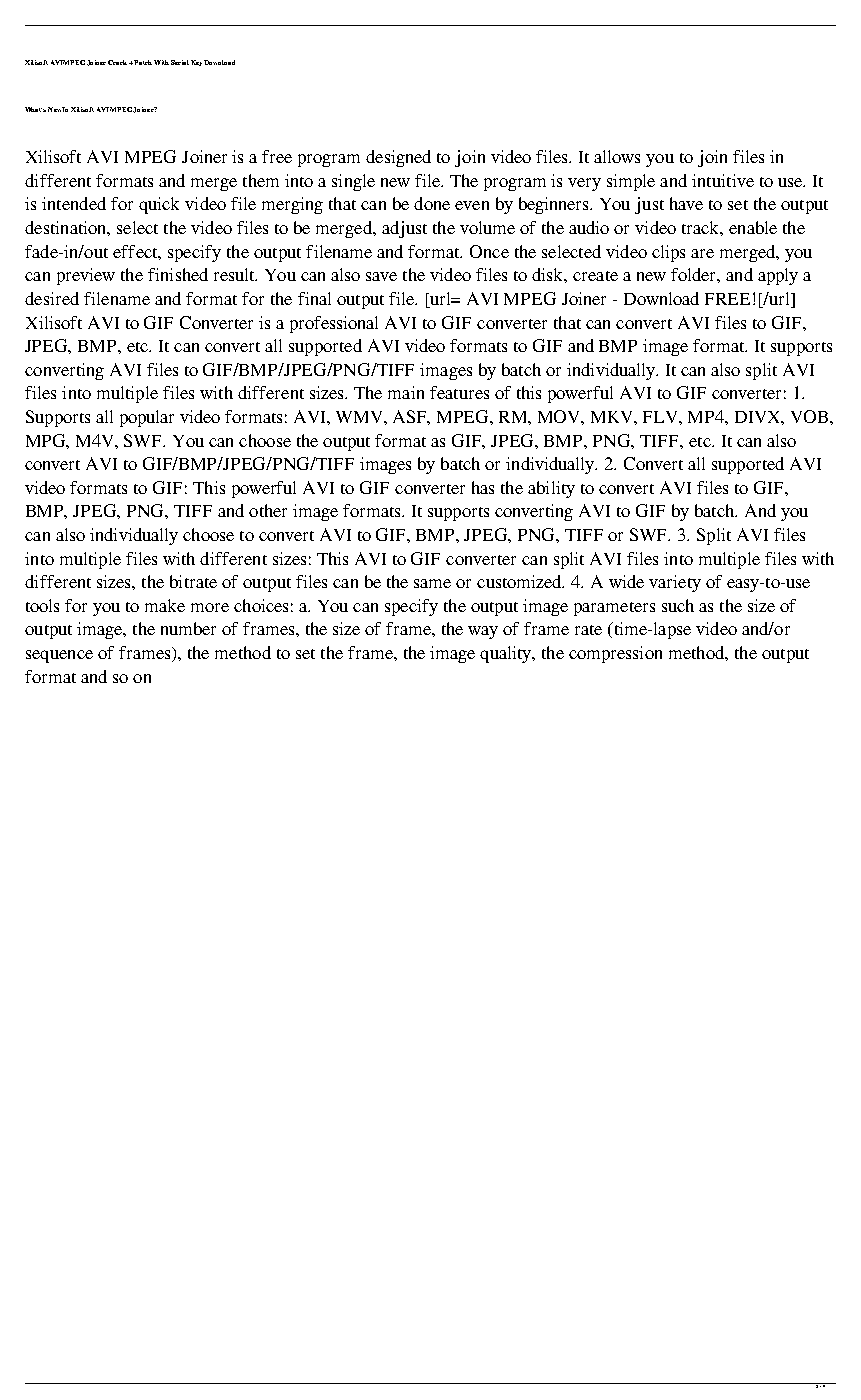 The height and width of the screenshot is (1400, 861). I want to click on have, so click(686, 203).
